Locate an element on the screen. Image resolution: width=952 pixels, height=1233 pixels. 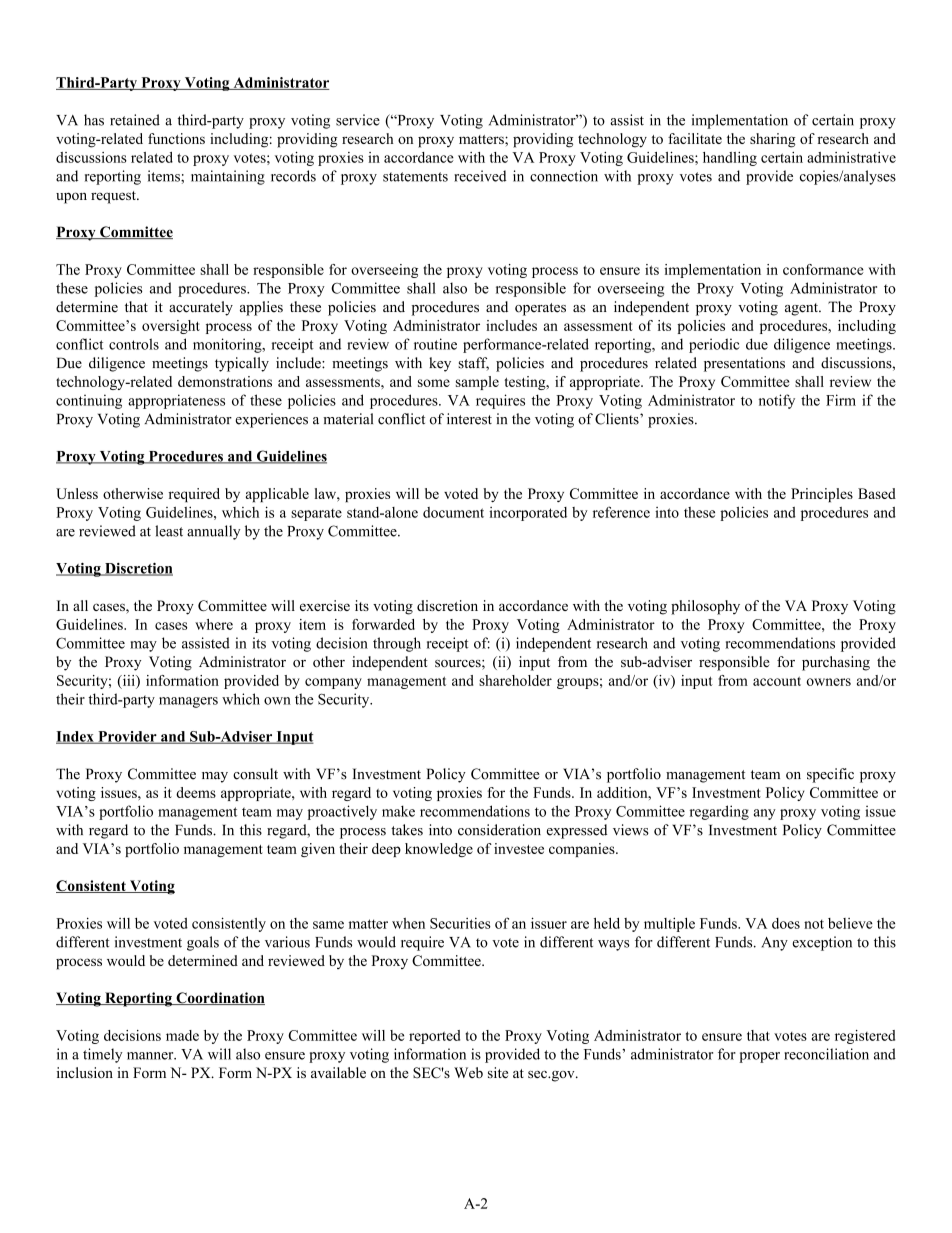
philosophy is located at coordinates (705, 607).
